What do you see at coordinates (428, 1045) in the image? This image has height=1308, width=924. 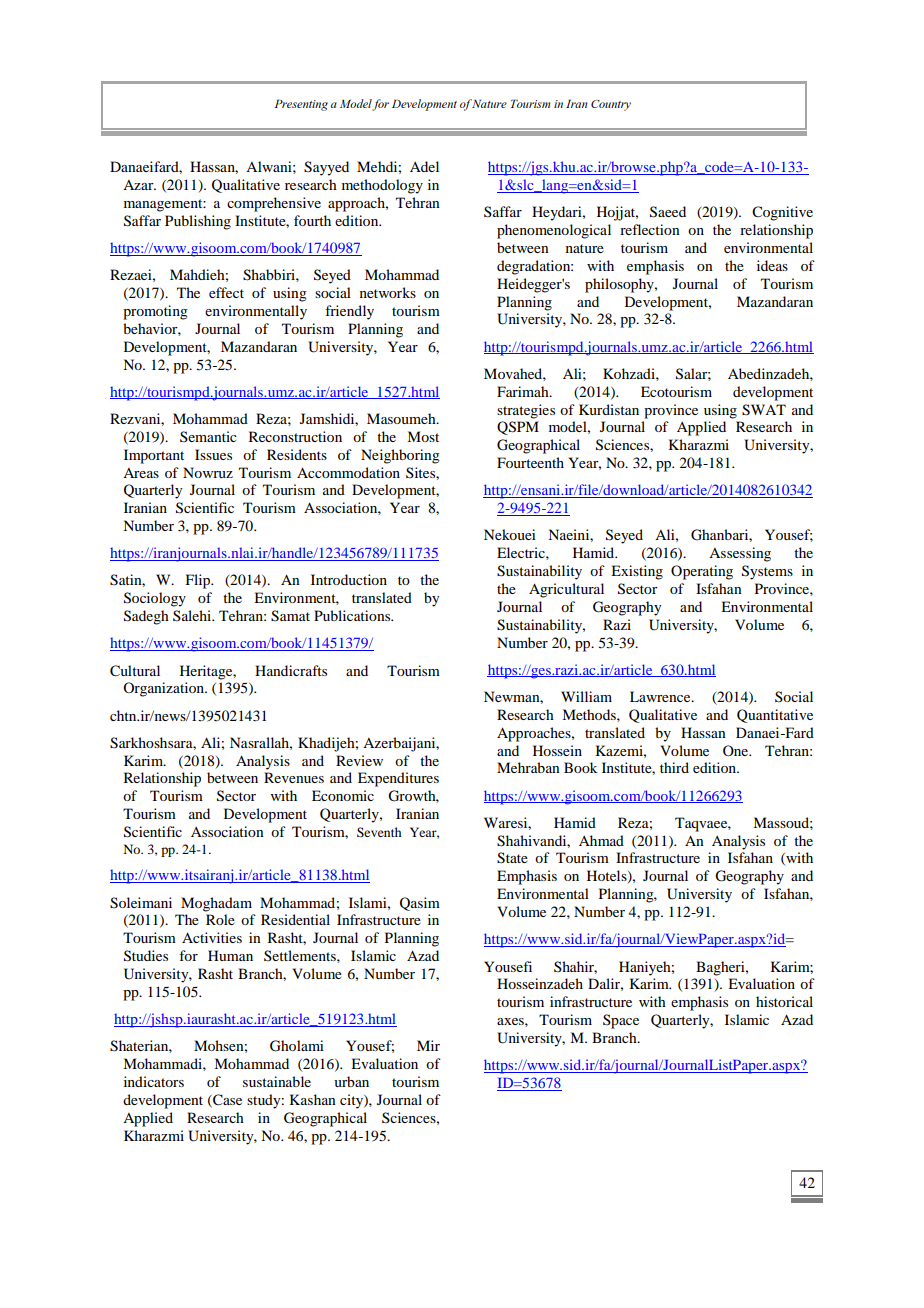 I see `Mir` at bounding box center [428, 1045].
